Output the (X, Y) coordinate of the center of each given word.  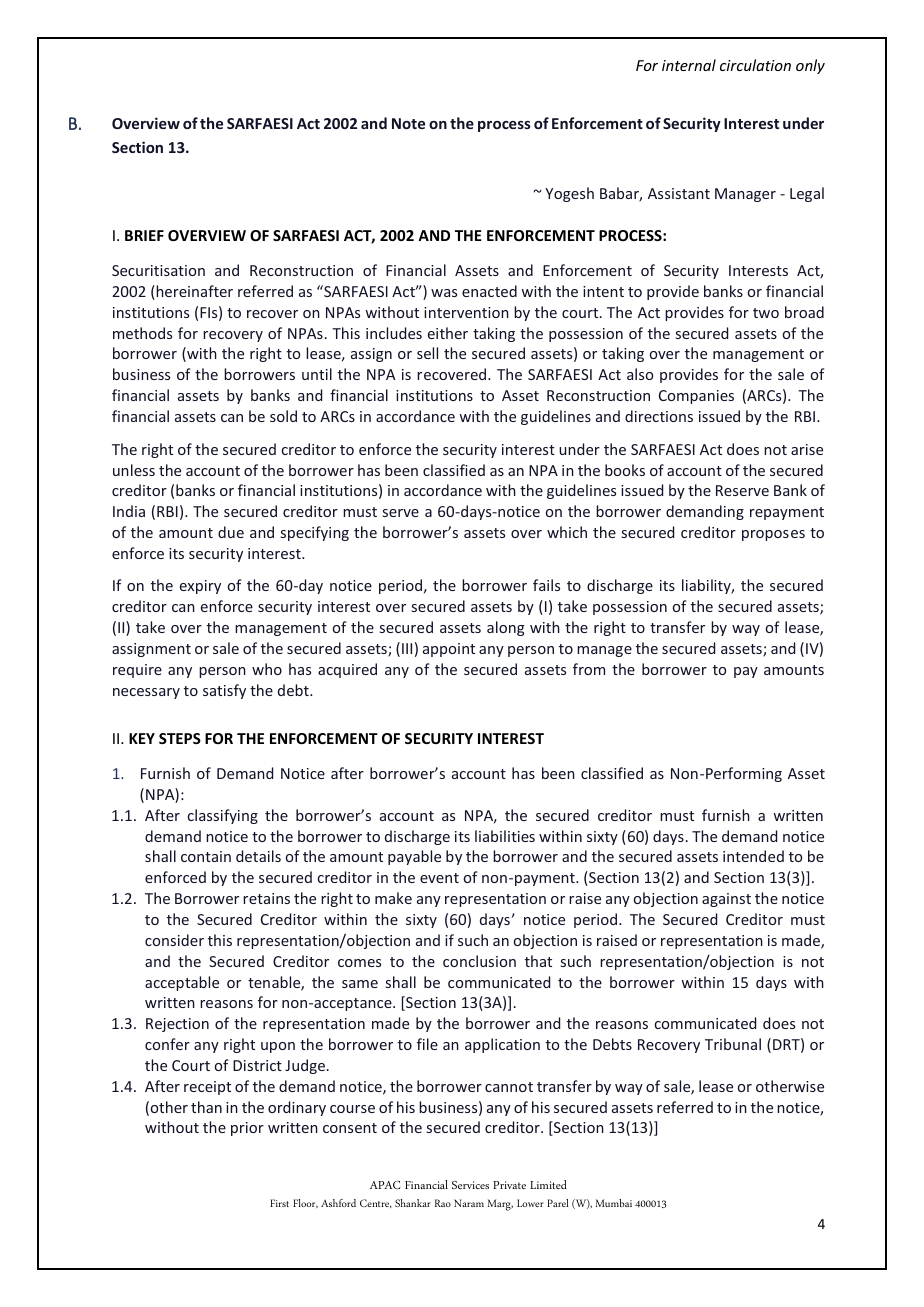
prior (247, 1129)
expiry (200, 587)
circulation (755, 65)
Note (408, 123)
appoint (449, 650)
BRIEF (144, 235)
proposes (773, 535)
